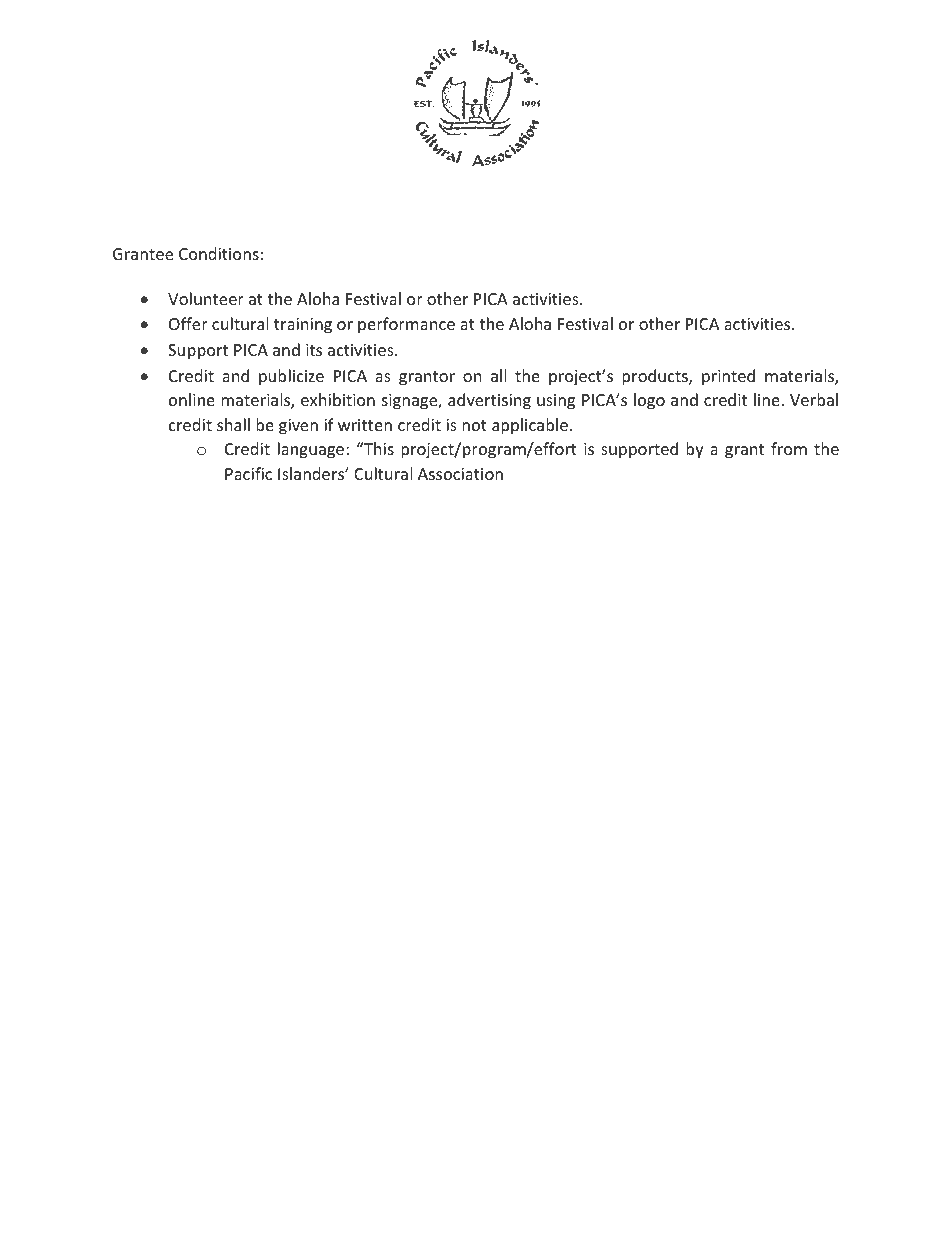 The height and width of the page is (1233, 952). I want to click on performance, so click(406, 325).
